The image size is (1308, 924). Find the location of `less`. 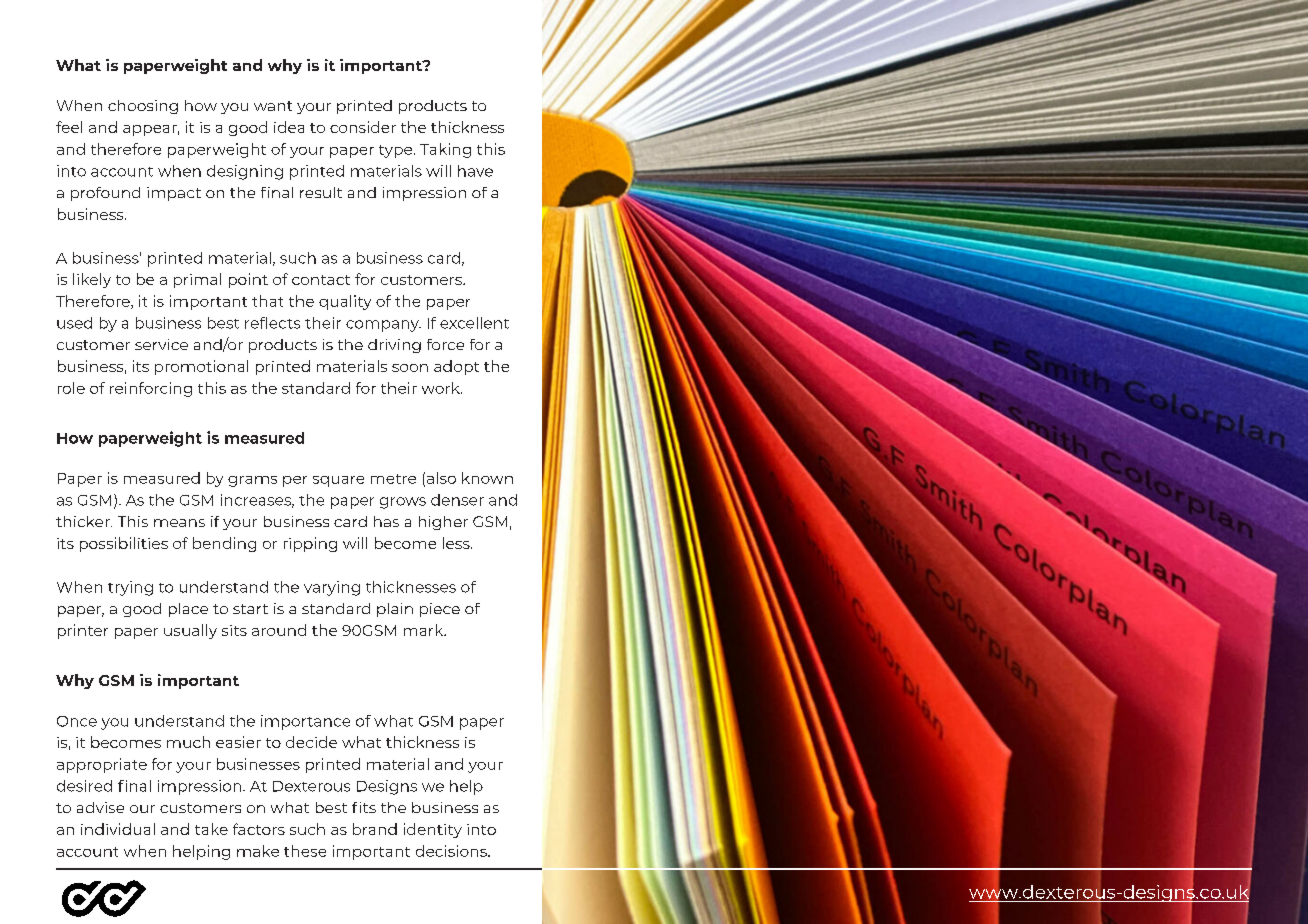

less is located at coordinates (457, 543).
